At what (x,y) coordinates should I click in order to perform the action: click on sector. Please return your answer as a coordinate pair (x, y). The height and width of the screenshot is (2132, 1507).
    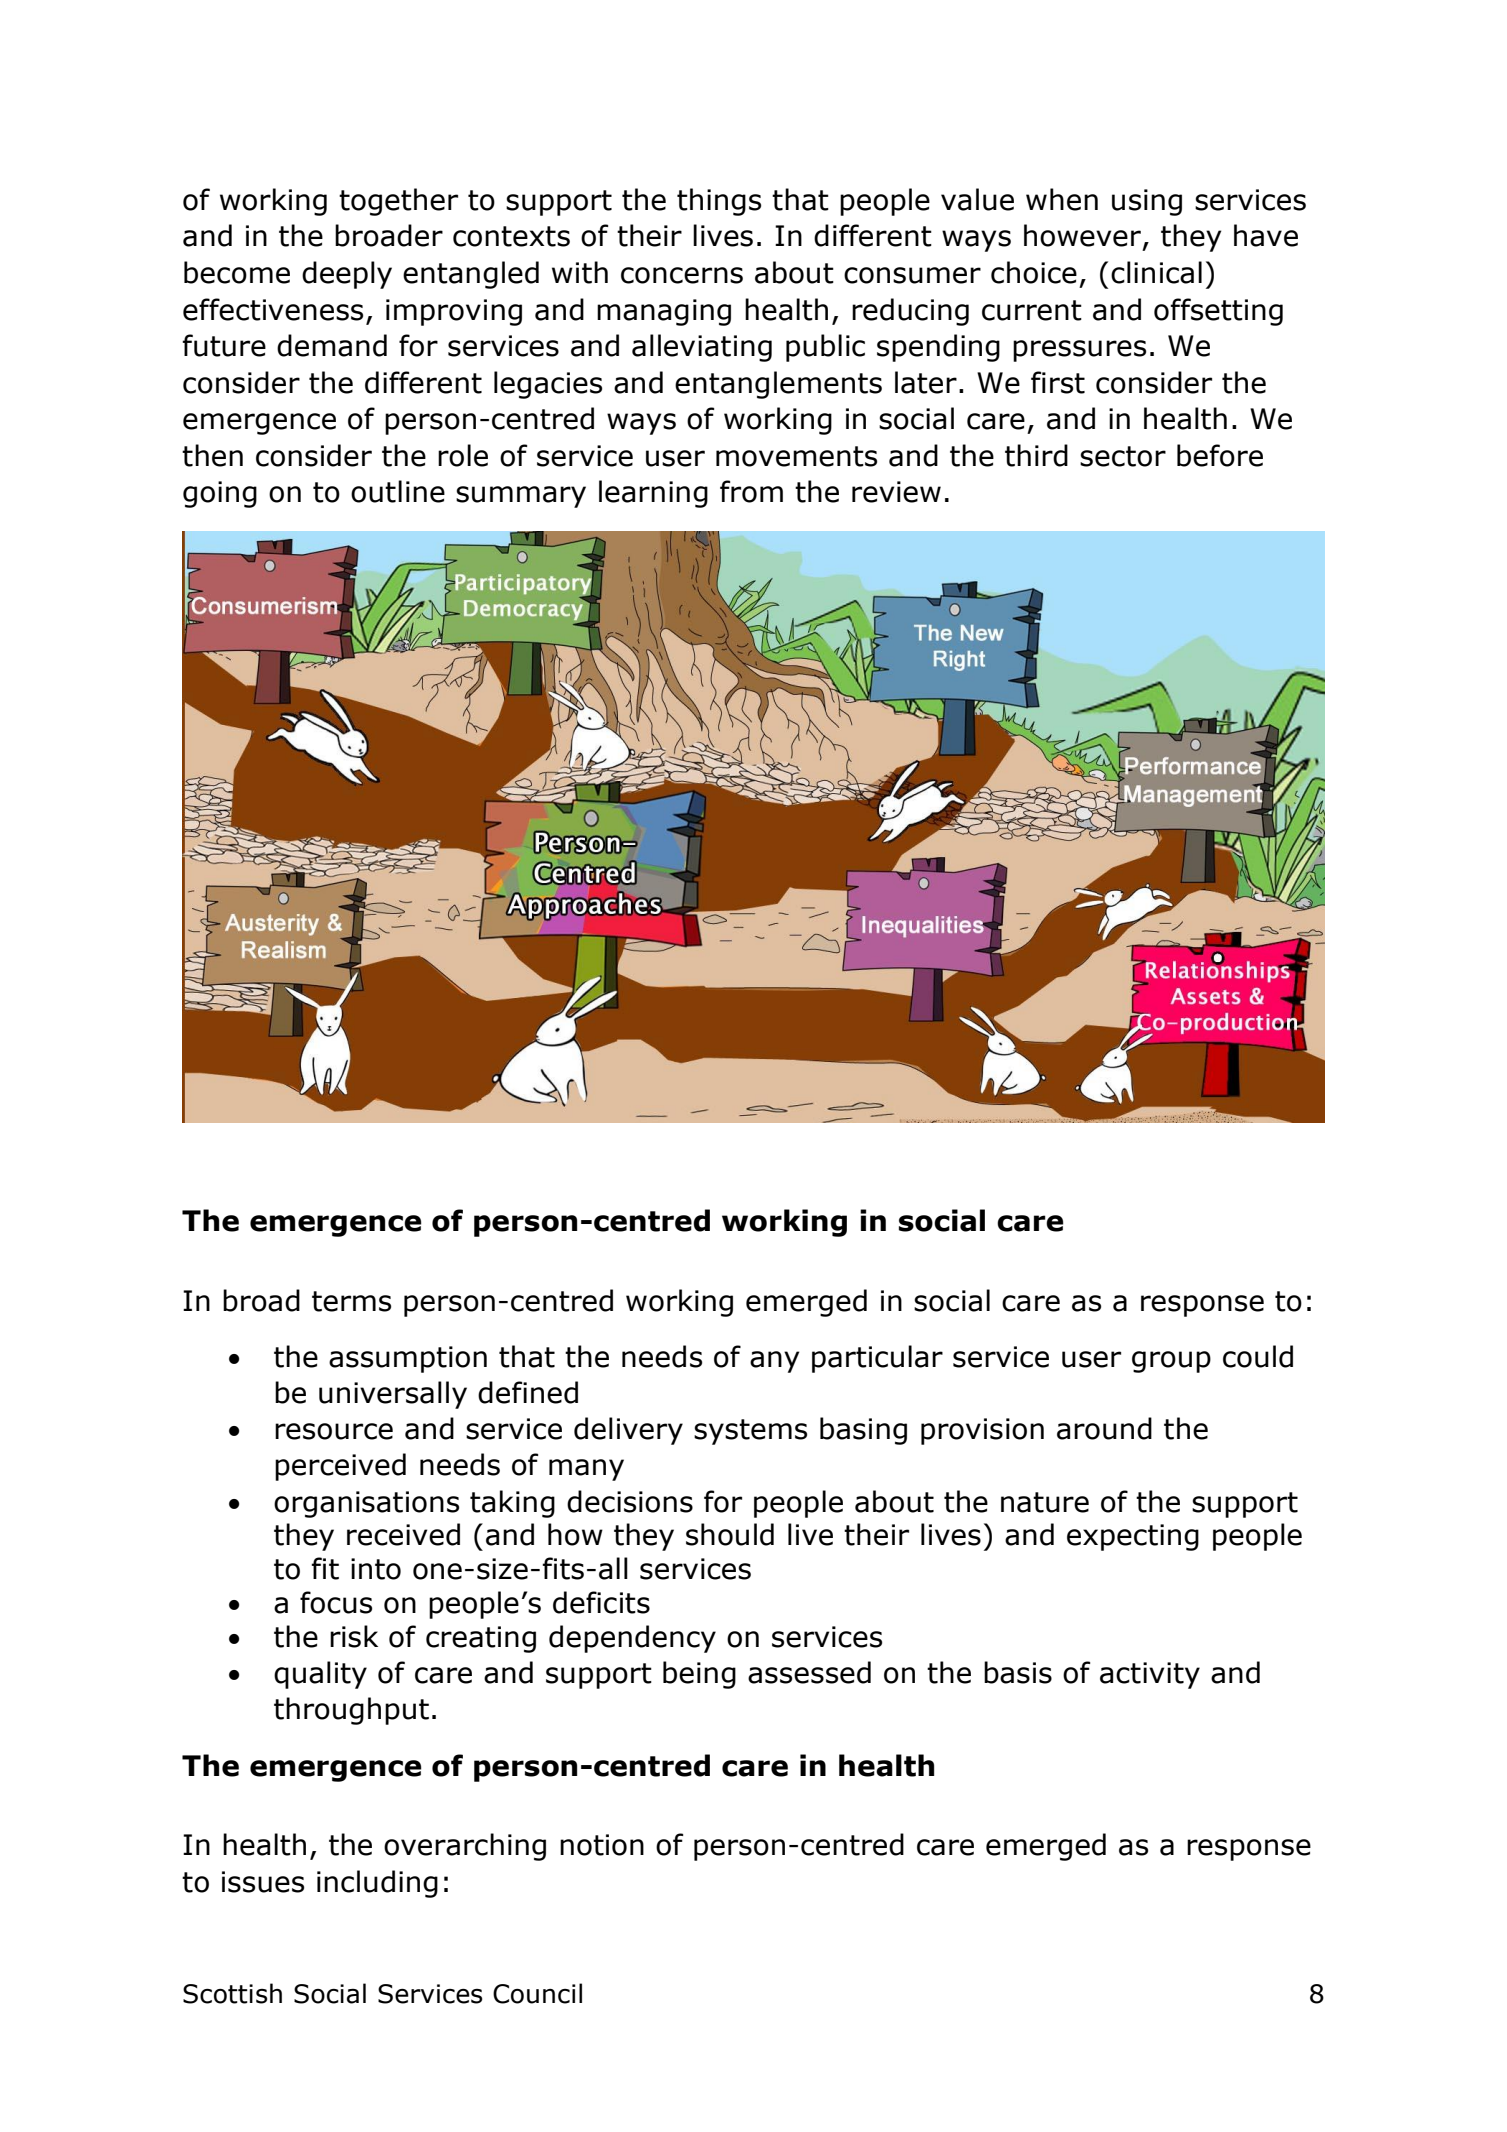
    Looking at the image, I should click on (1123, 456).
